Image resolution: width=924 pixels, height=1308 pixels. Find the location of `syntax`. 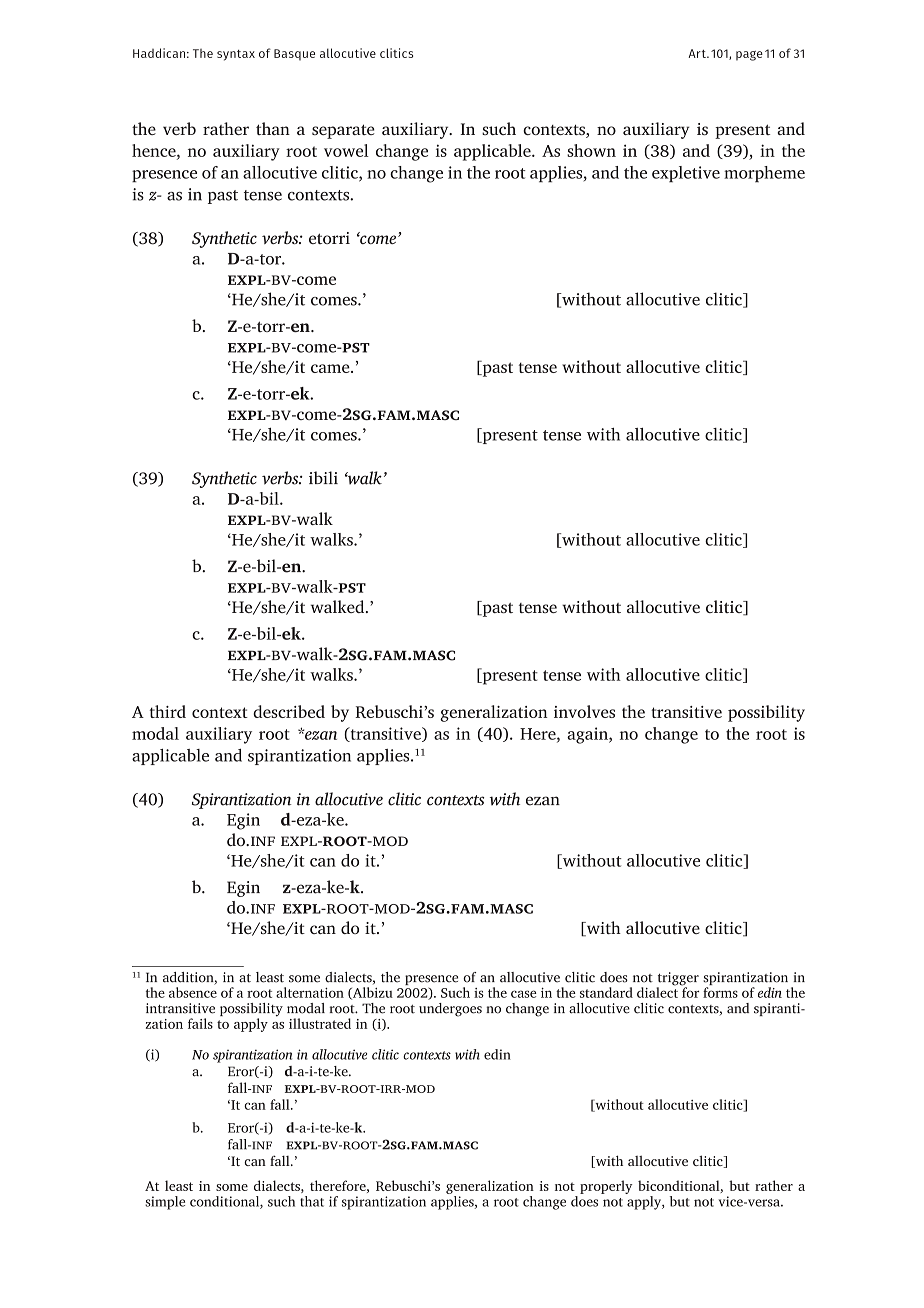

syntax is located at coordinates (236, 55).
